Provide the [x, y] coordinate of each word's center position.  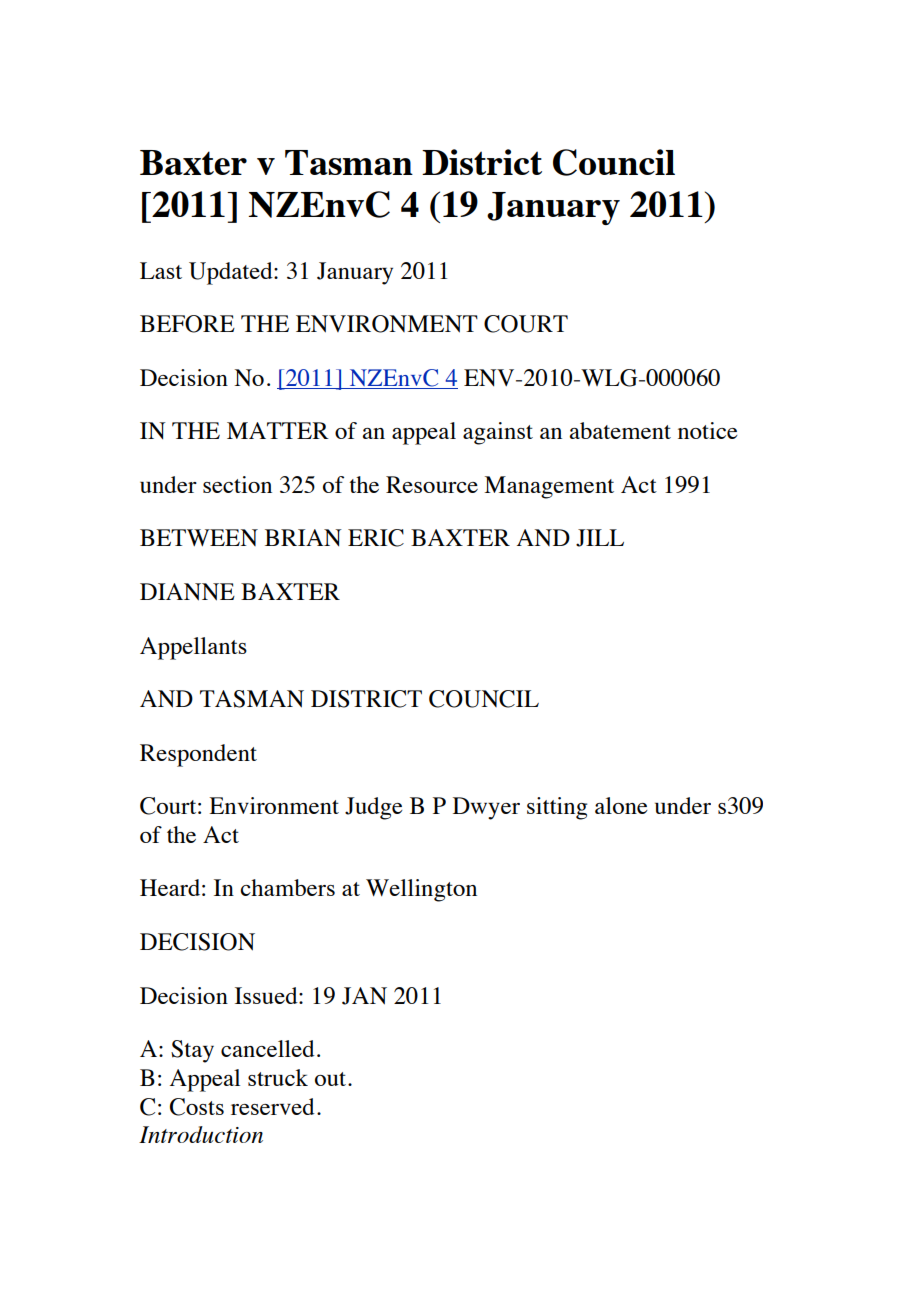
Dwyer [486, 808]
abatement [620, 430]
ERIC [376, 538]
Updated [232, 273]
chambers [287, 887]
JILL [600, 538]
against [498, 433]
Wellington [421, 890]
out [332, 1079]
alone [621, 805]
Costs [197, 1107]
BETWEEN [199, 537]
